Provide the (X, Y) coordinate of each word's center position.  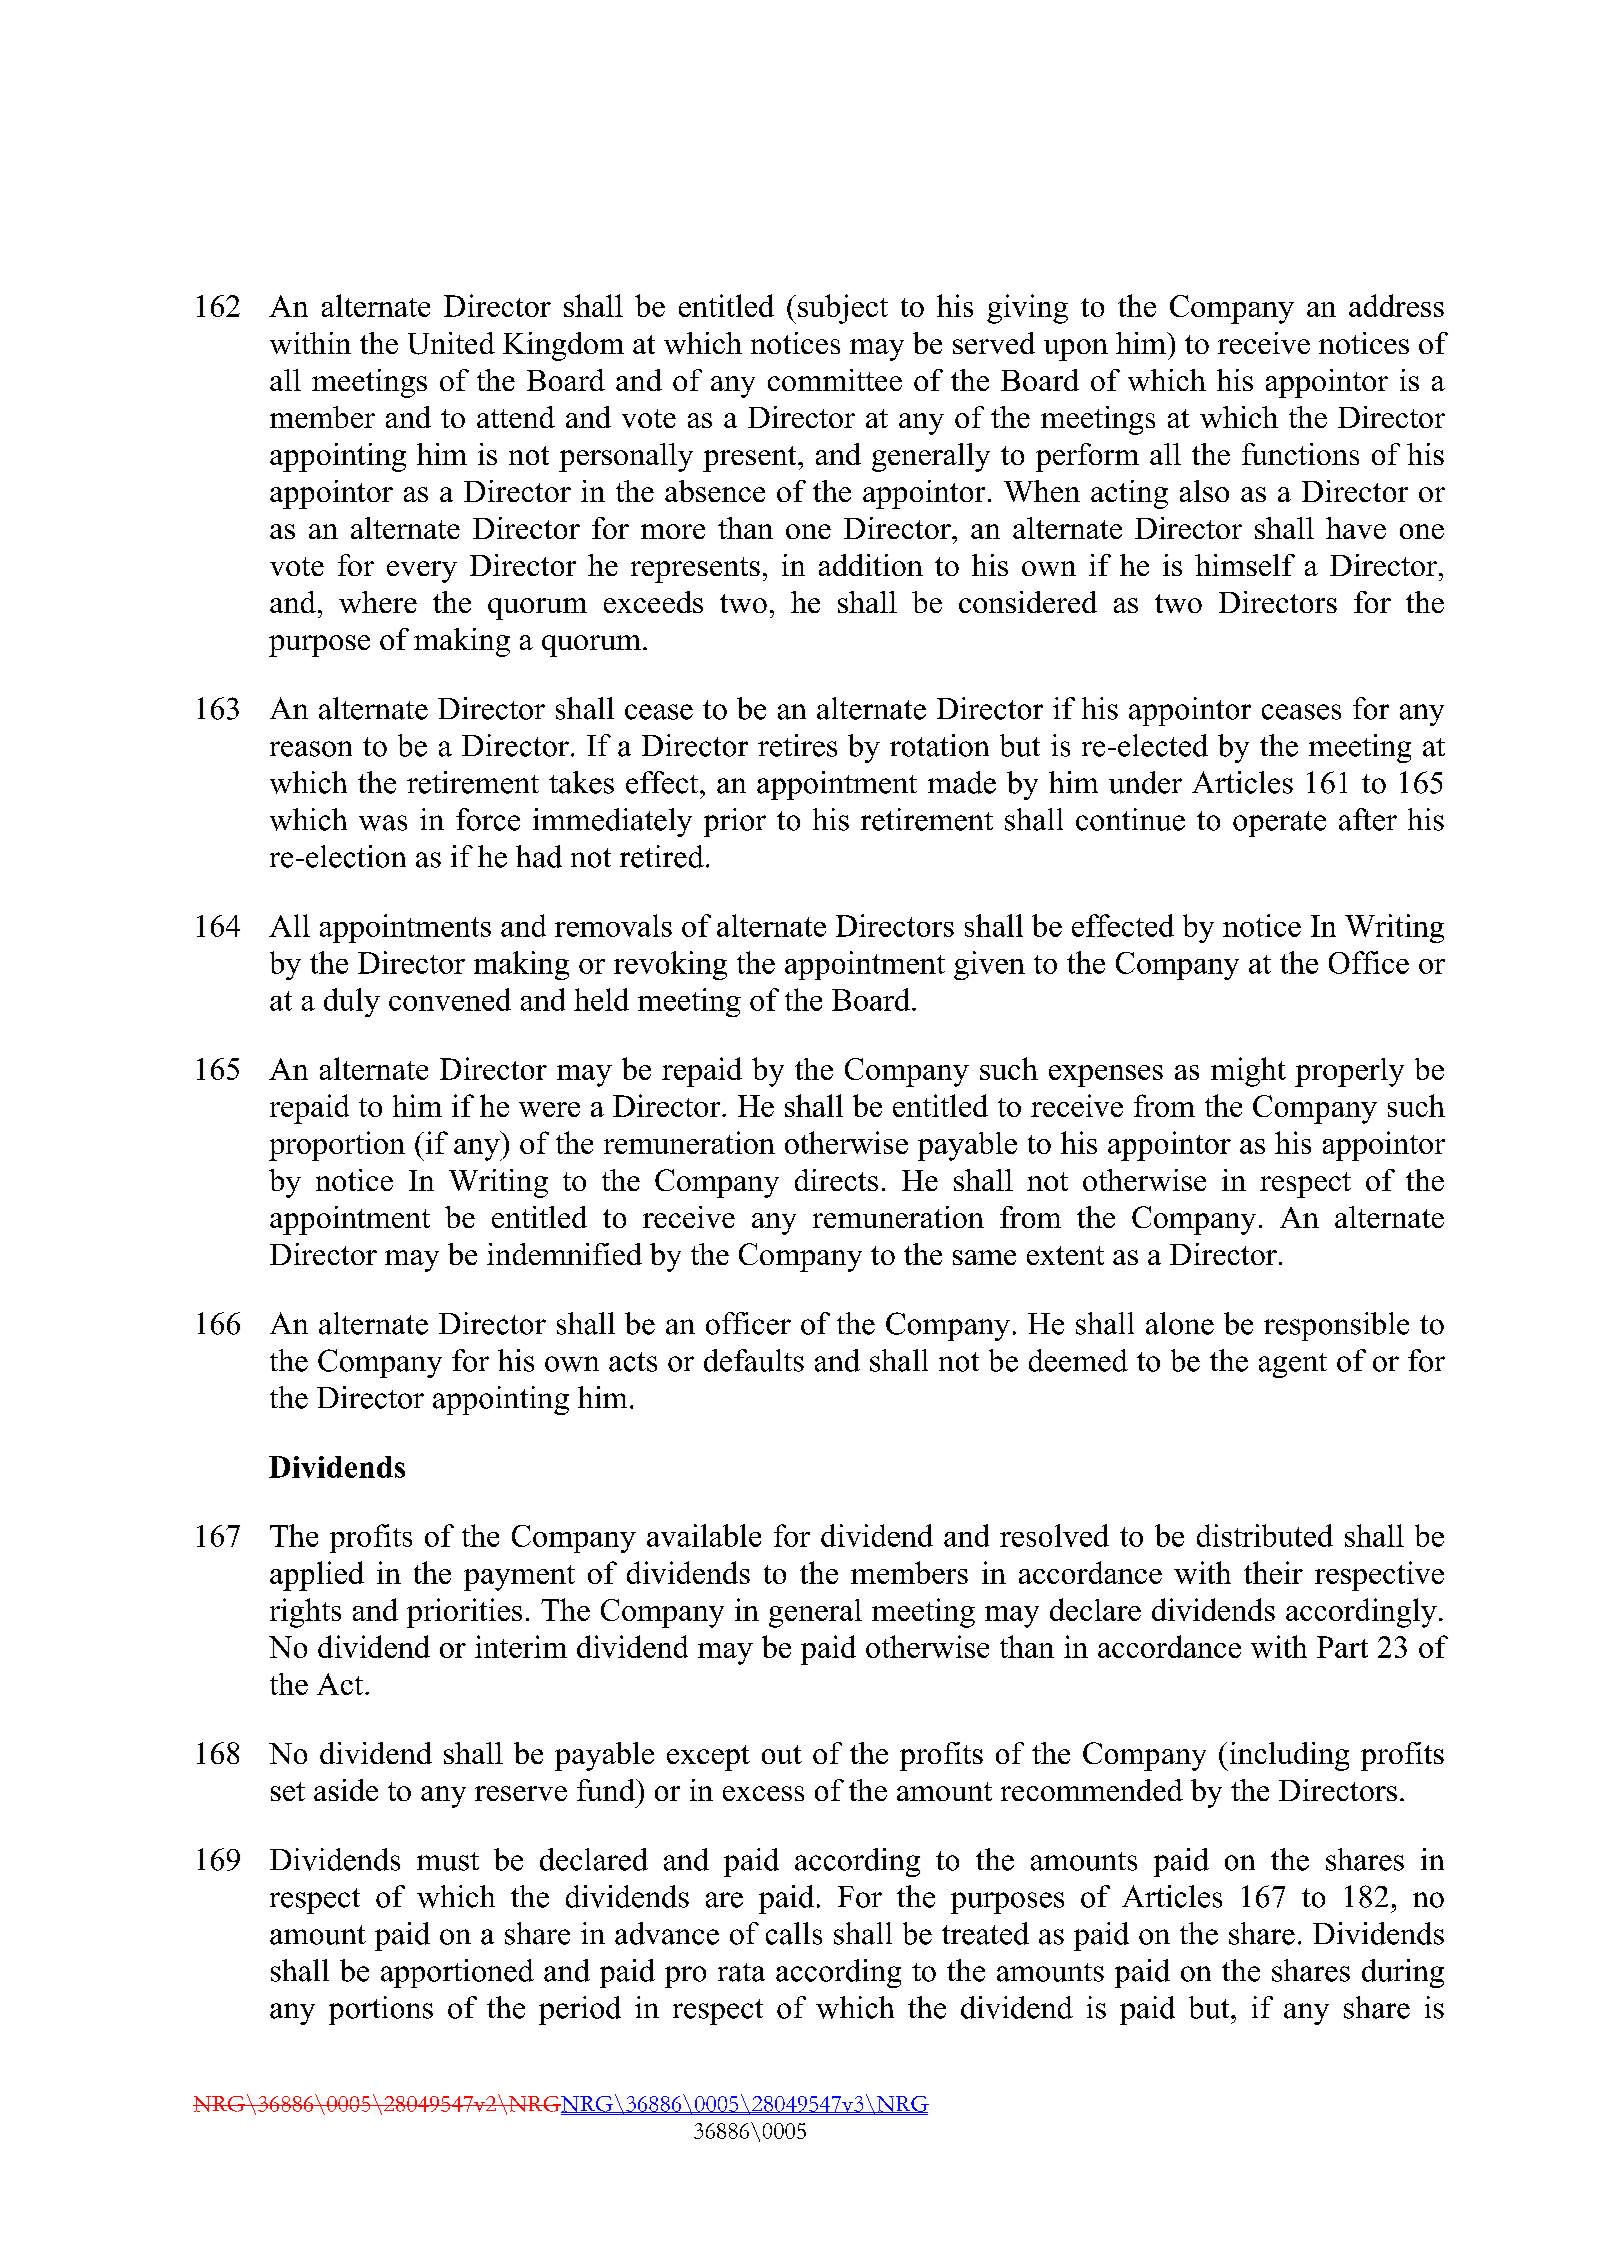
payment (519, 1578)
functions (1300, 454)
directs (836, 1180)
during (1403, 1973)
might (1248, 1072)
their (1273, 1572)
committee (835, 380)
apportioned (457, 1973)
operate (1279, 824)
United (451, 343)
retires (797, 745)
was (383, 823)
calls (794, 1933)
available (704, 1535)
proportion (337, 1146)
